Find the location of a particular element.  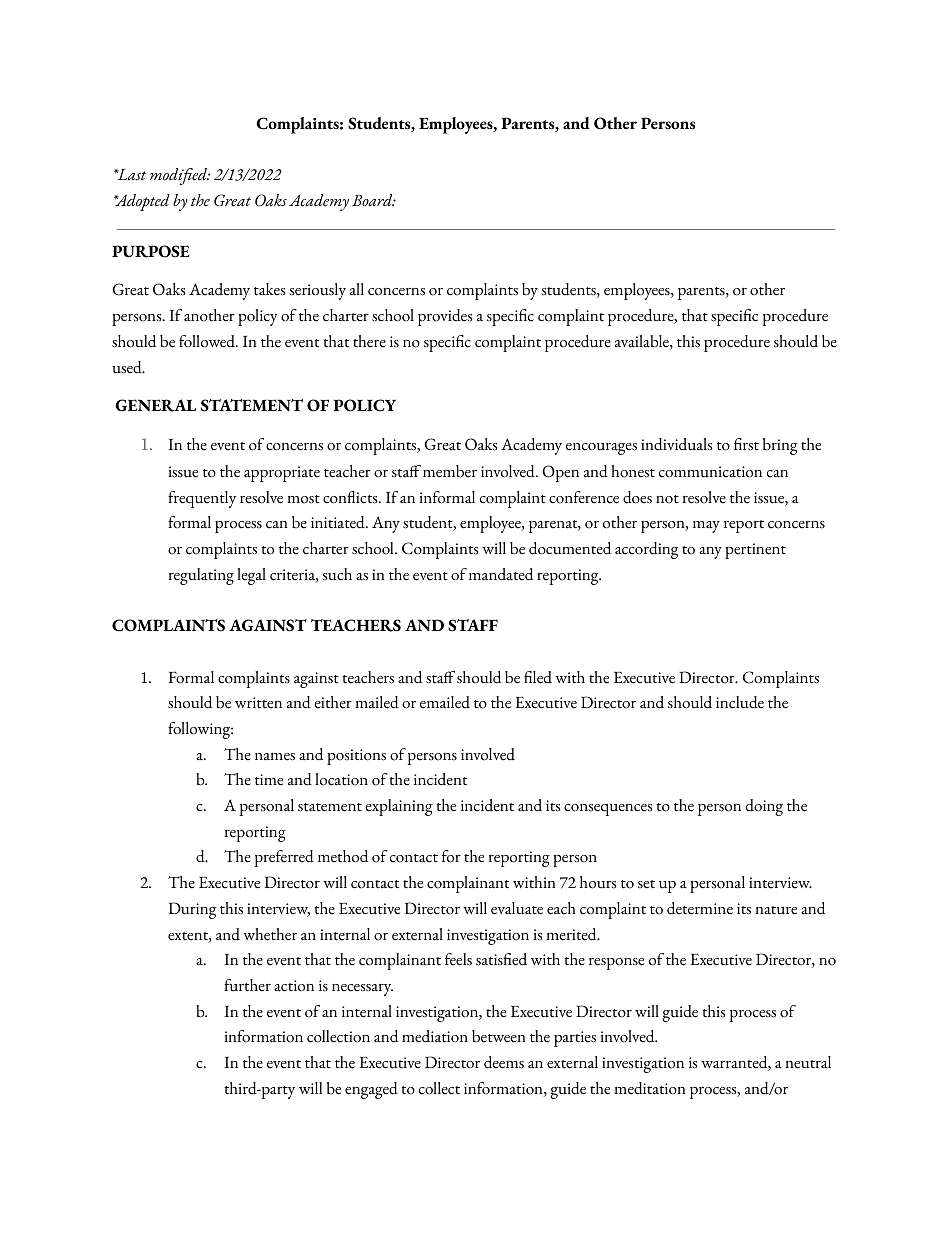

member is located at coordinates (450, 471).
